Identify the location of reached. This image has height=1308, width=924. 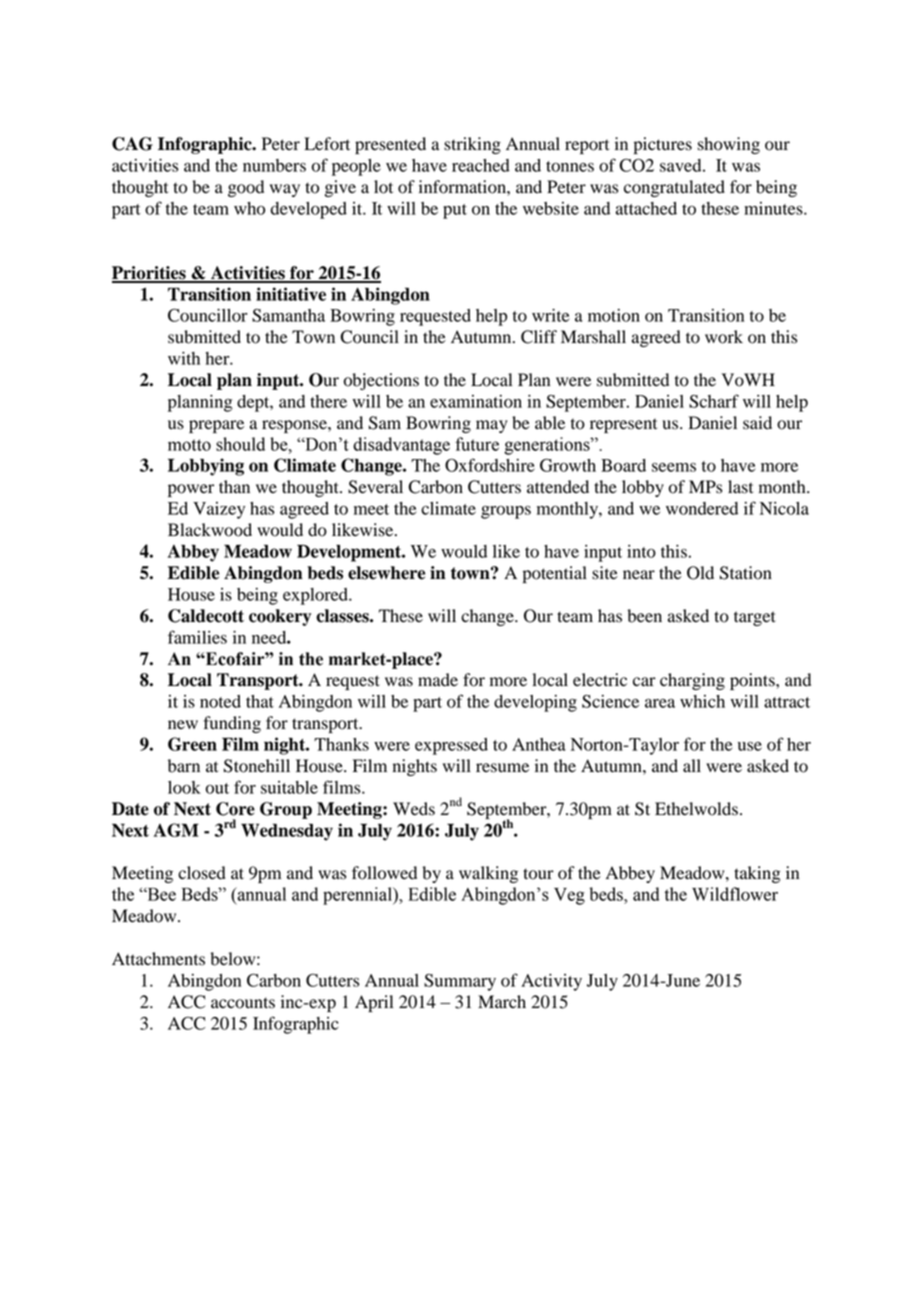
(481, 165).
